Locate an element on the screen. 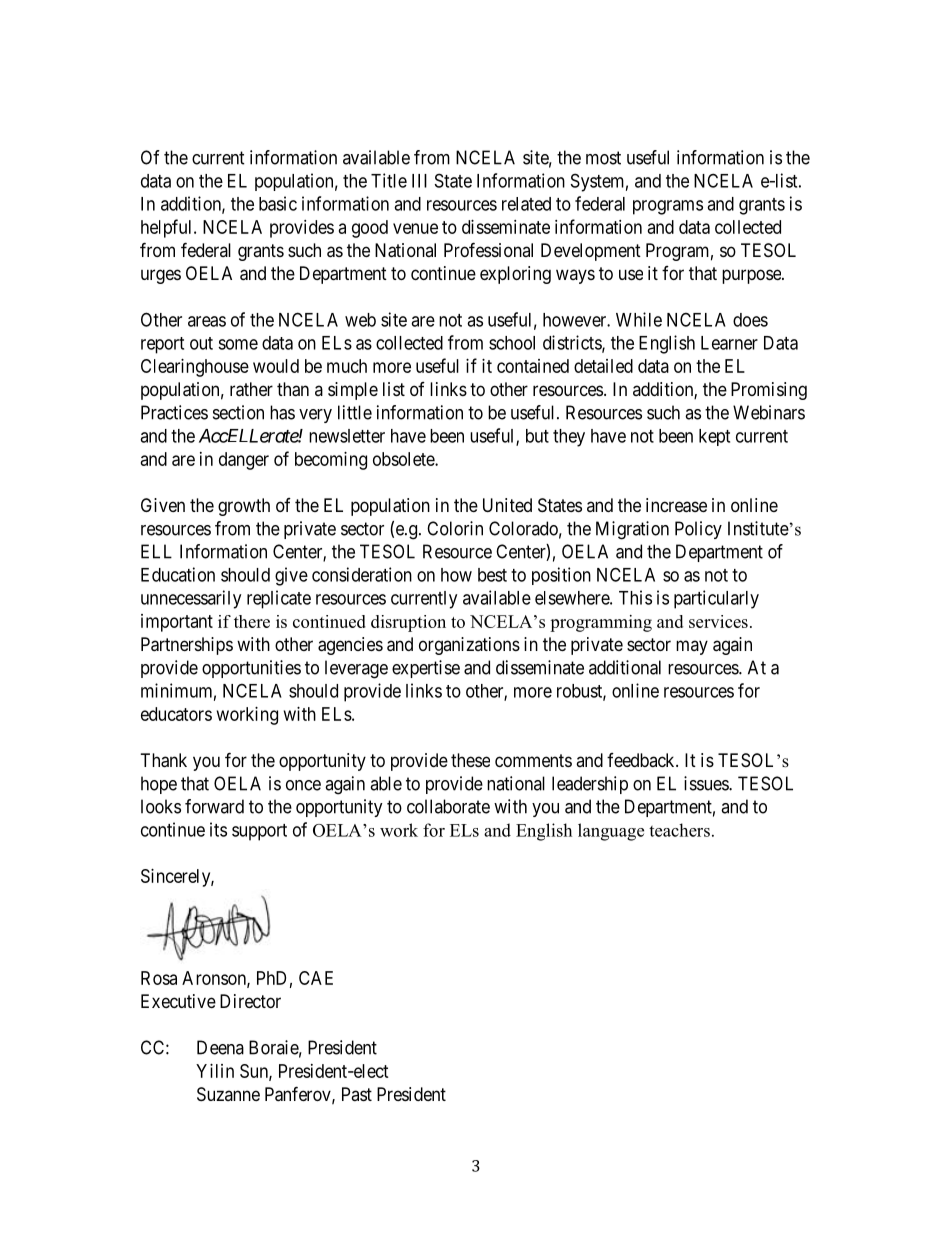 The width and height of the screenshot is (952, 1233). most is located at coordinates (603, 158).
